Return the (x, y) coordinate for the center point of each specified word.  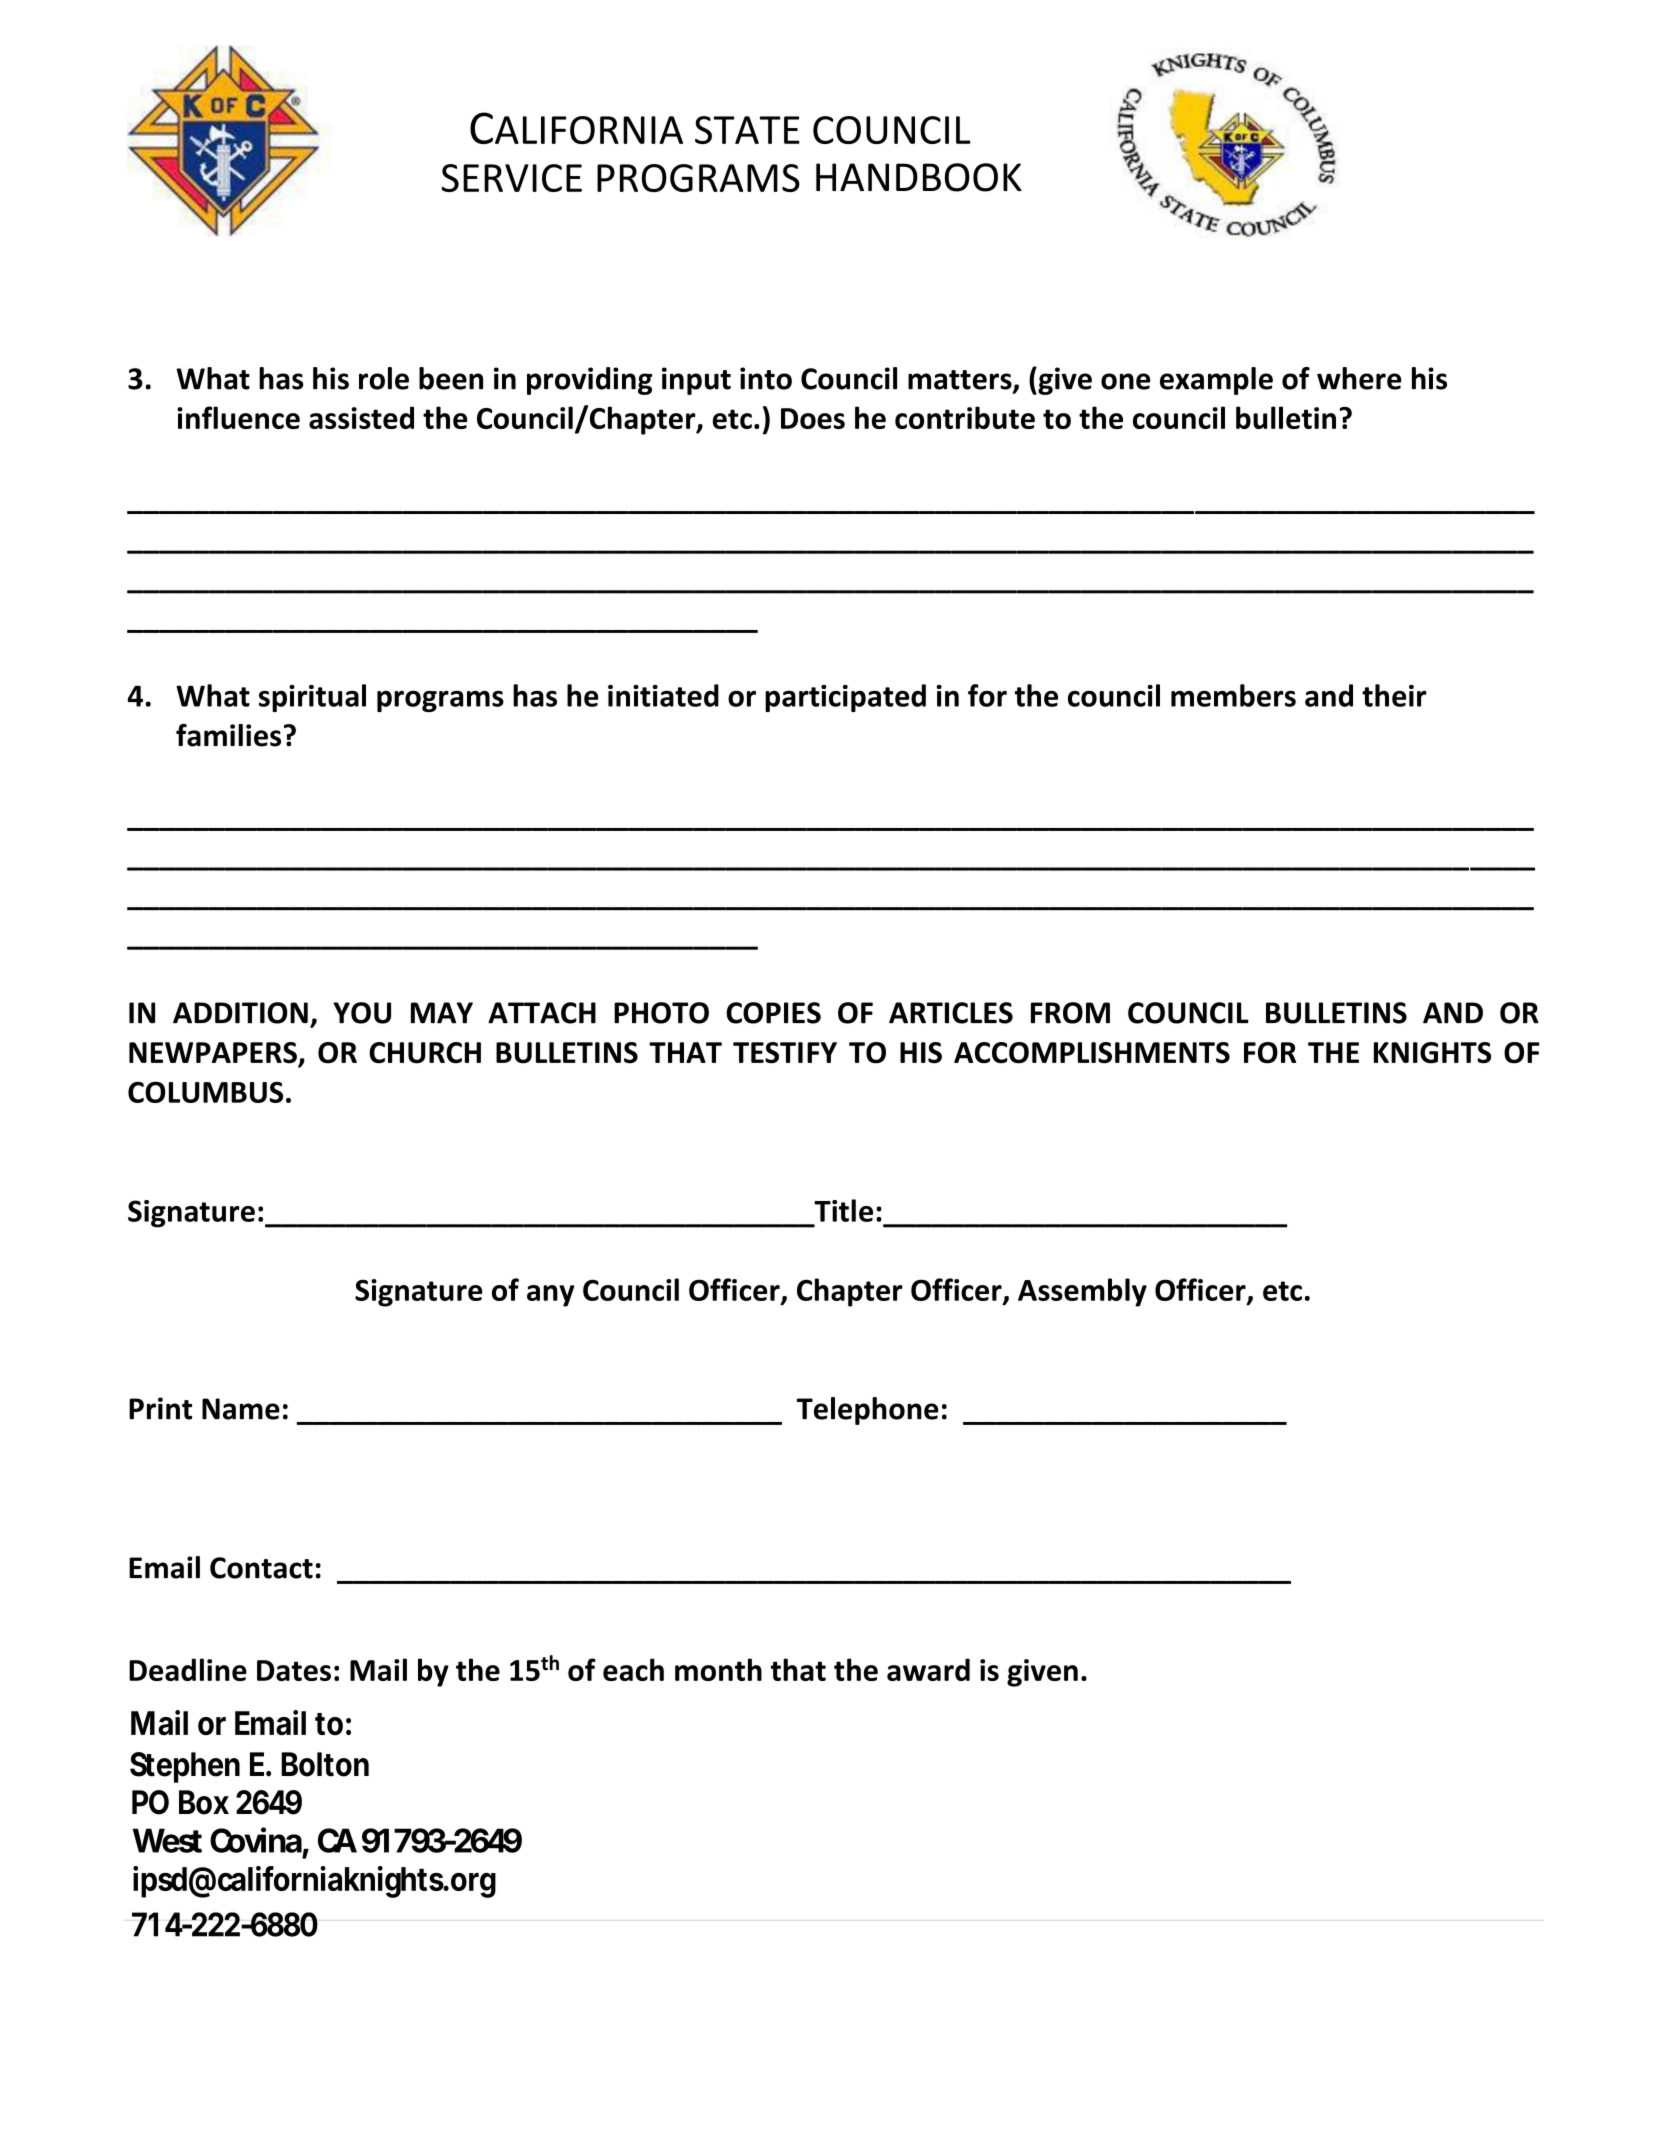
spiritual (312, 698)
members (1233, 695)
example (1216, 381)
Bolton (325, 1764)
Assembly (1082, 1292)
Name (241, 1409)
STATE (747, 130)
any (551, 1296)
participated (845, 698)
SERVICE (511, 178)
